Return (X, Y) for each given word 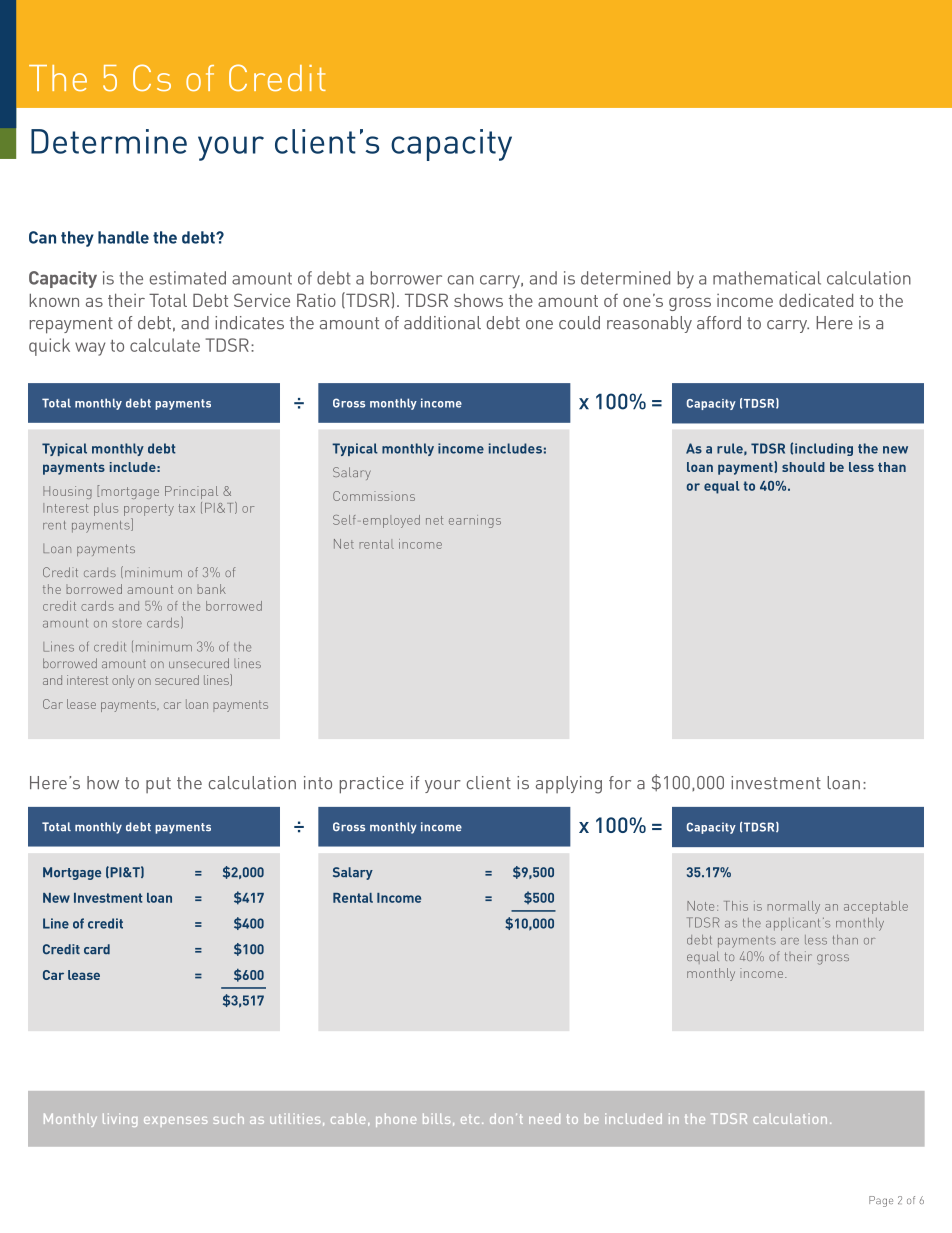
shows (478, 300)
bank (211, 589)
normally (793, 907)
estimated (188, 278)
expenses (175, 1122)
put (158, 785)
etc (470, 1119)
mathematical (767, 278)
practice (371, 785)
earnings (475, 521)
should (803, 467)
